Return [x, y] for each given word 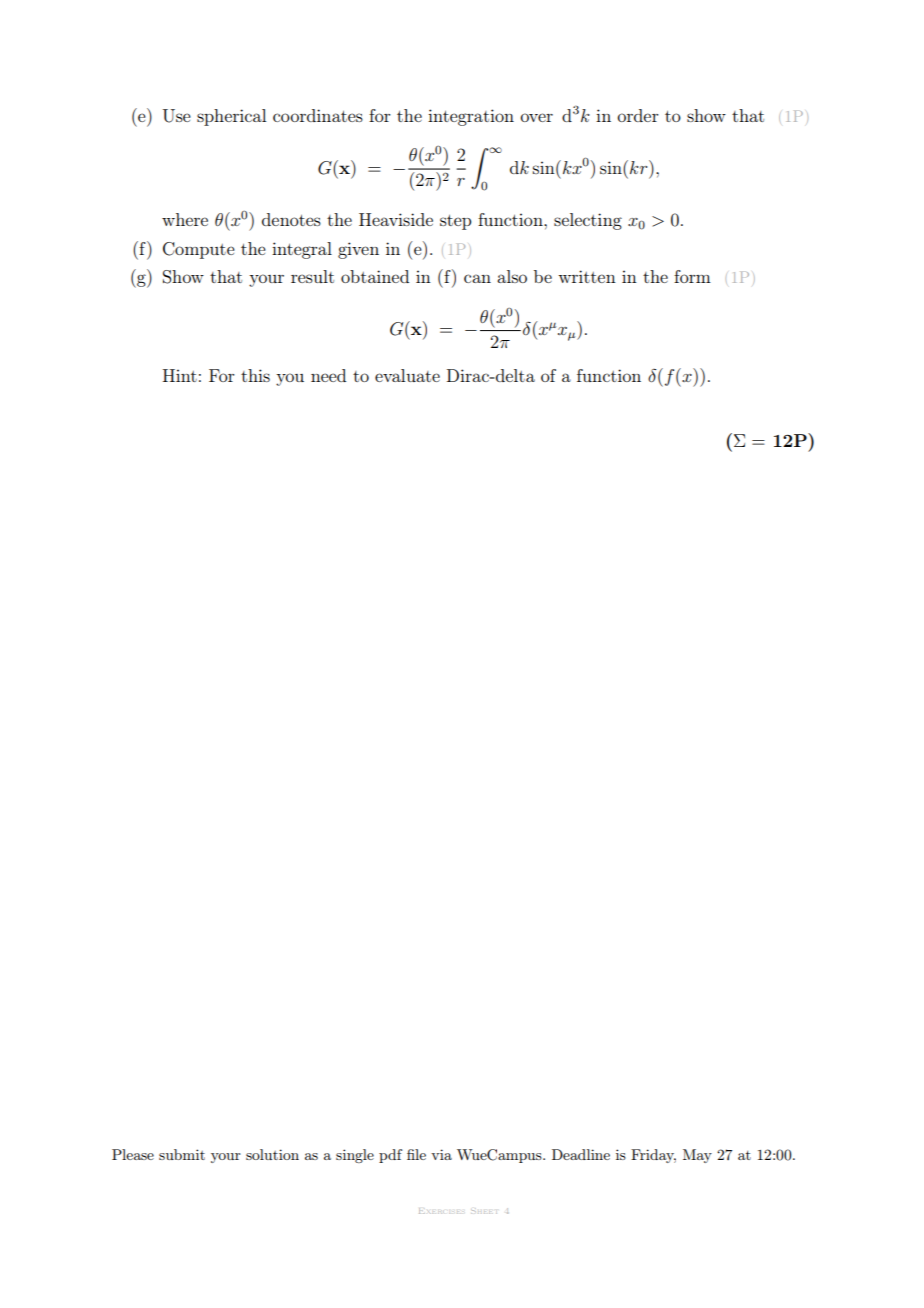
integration [471, 117]
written [587, 276]
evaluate [407, 375]
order [638, 115]
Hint [180, 375]
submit [182, 1154]
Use [177, 116]
